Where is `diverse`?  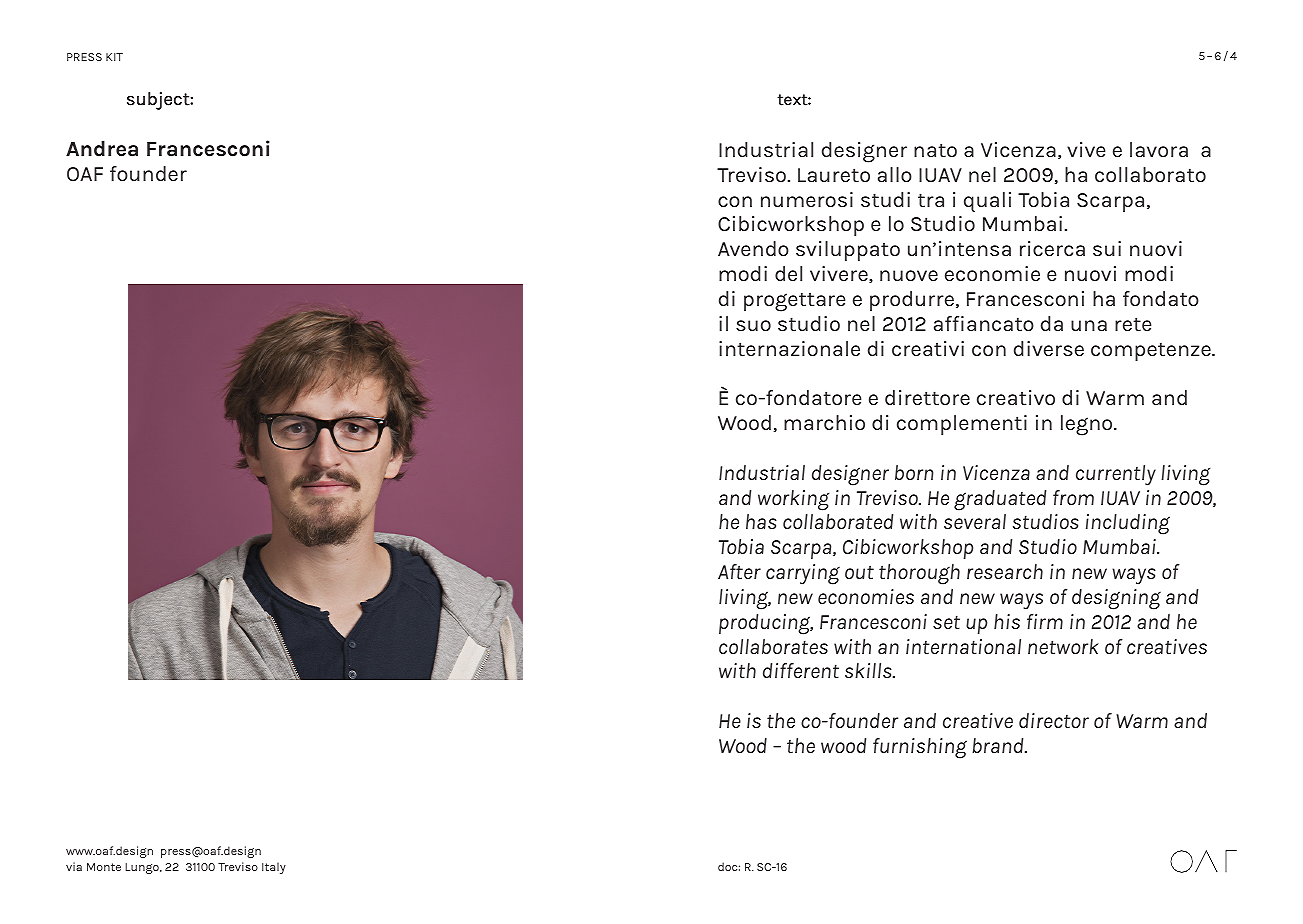
diverse is located at coordinates (1049, 348).
